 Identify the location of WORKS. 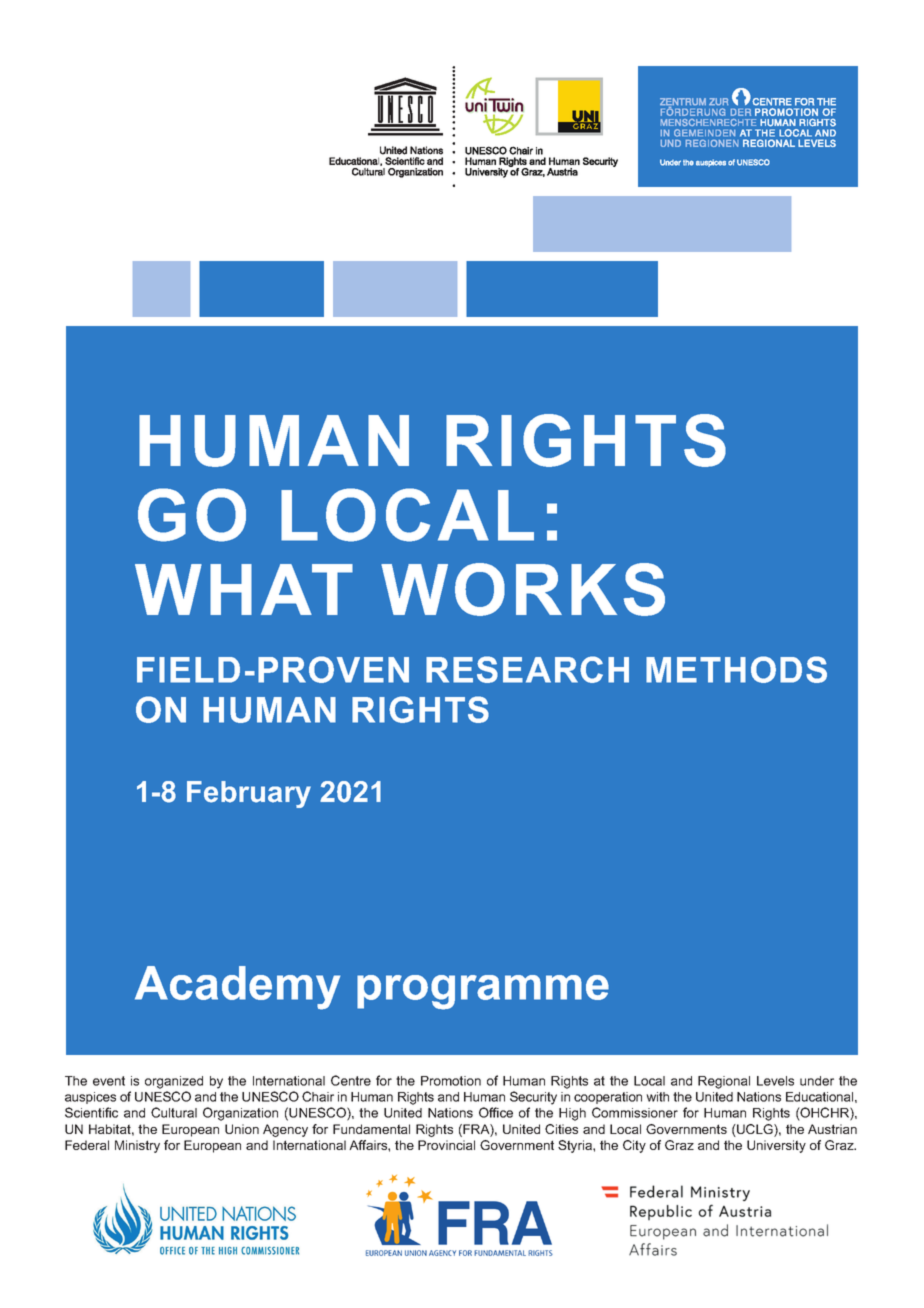
(523, 589).
